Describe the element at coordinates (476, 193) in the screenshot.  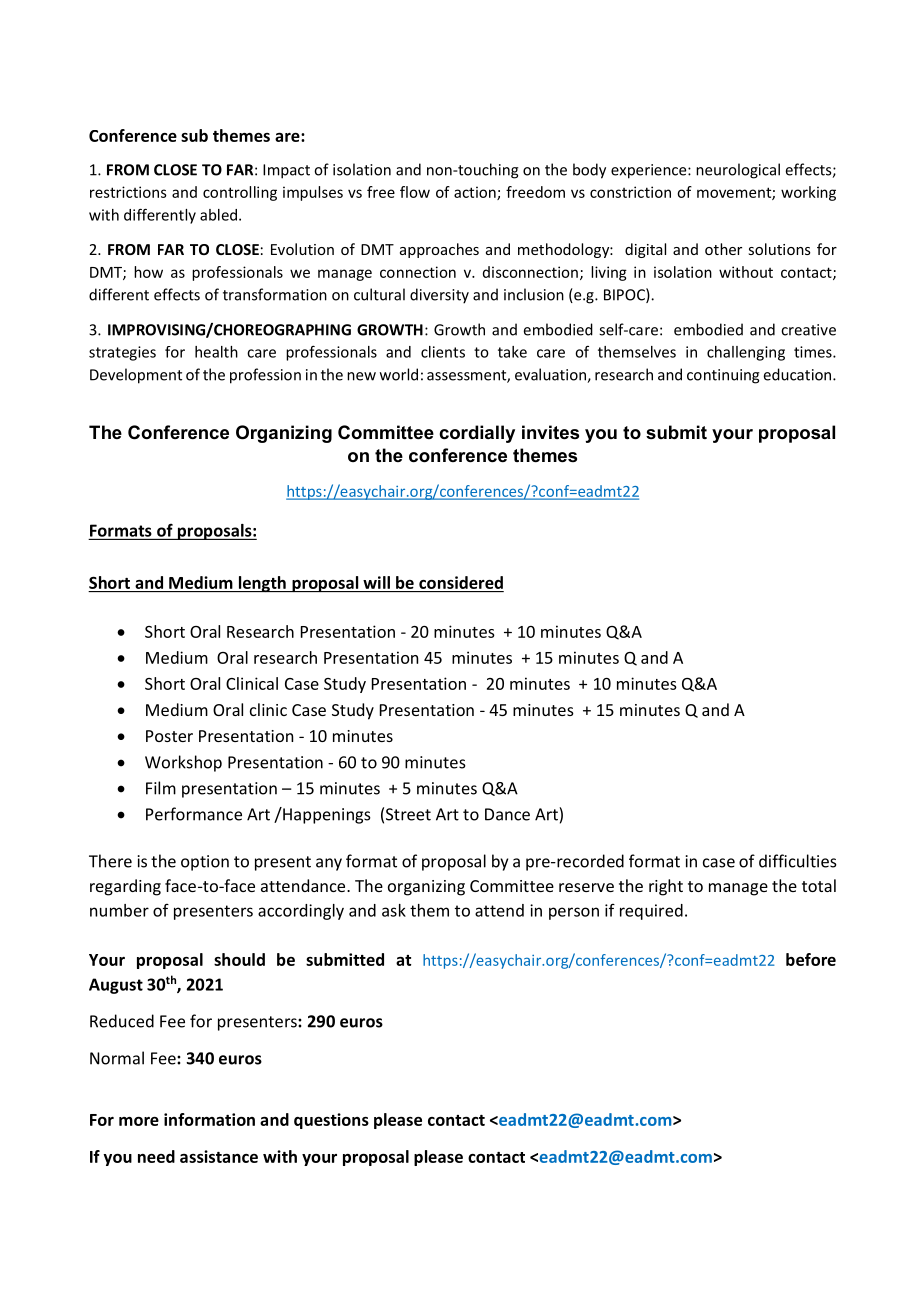
I see `action` at that location.
